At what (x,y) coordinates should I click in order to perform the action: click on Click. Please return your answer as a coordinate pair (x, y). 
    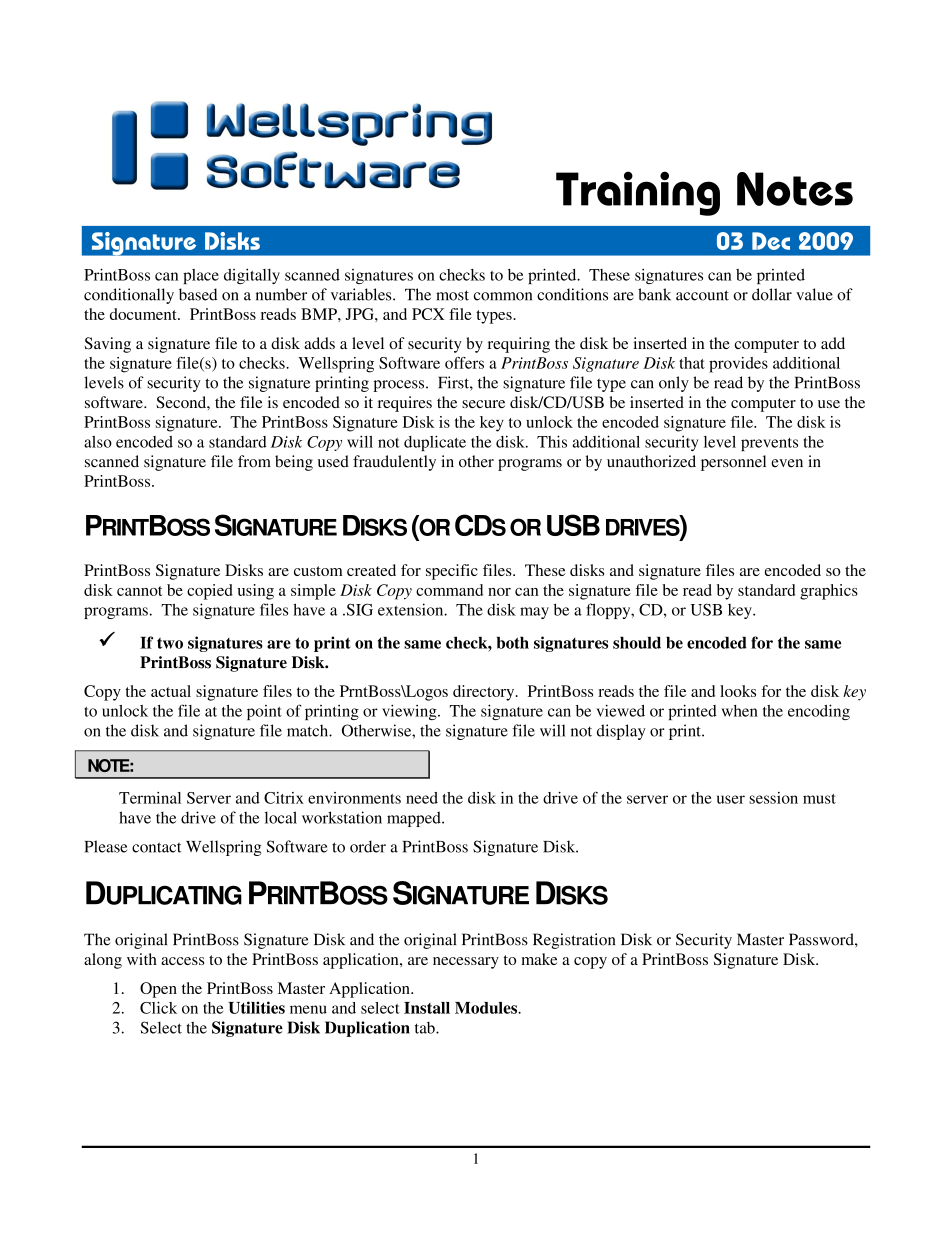
    Looking at the image, I should click on (158, 1008).
